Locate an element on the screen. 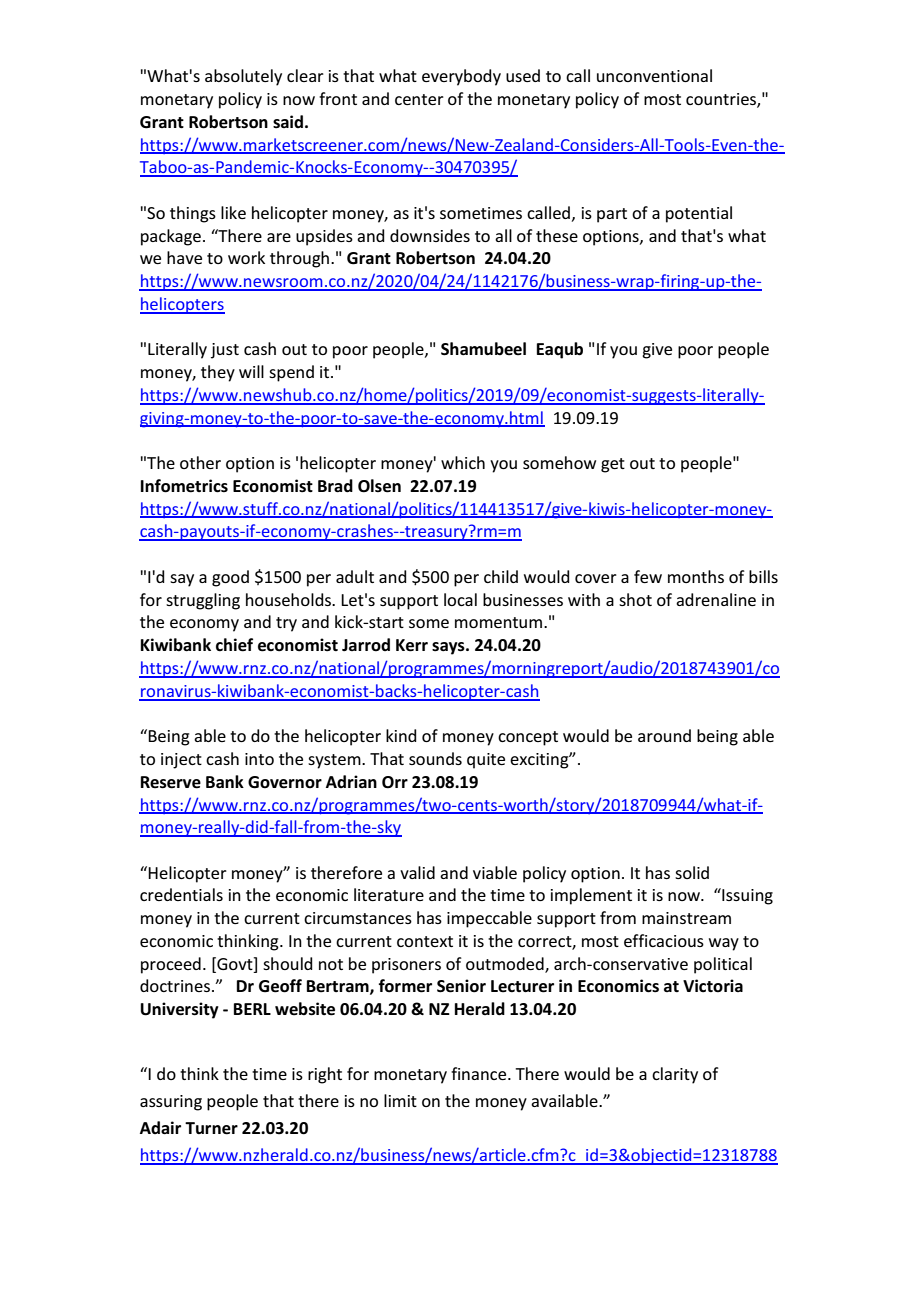 Image resolution: width=924 pixels, height=1308 pixels. unconventional is located at coordinates (654, 75).
